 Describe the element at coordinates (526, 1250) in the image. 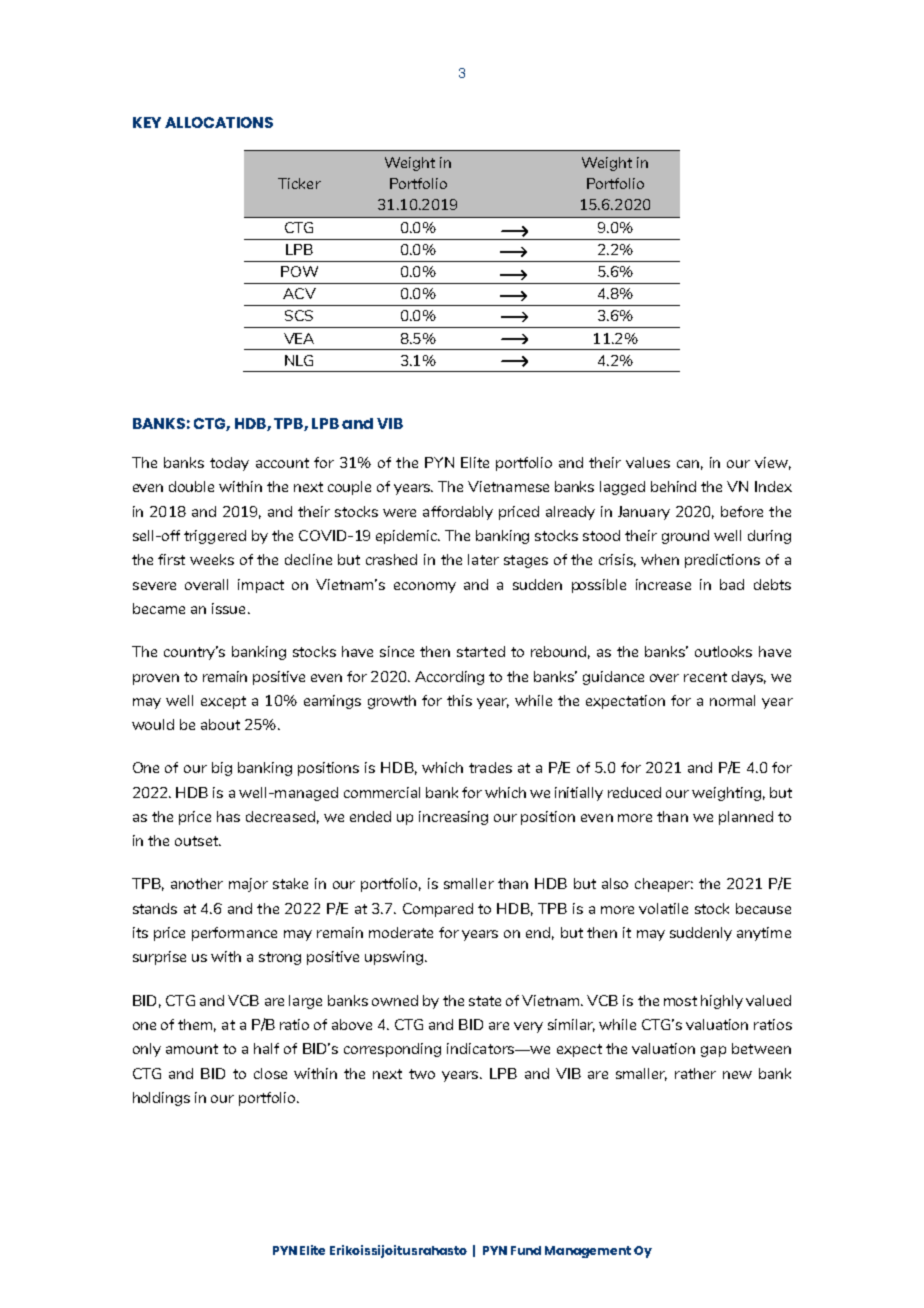

I see `Fund` at that location.
